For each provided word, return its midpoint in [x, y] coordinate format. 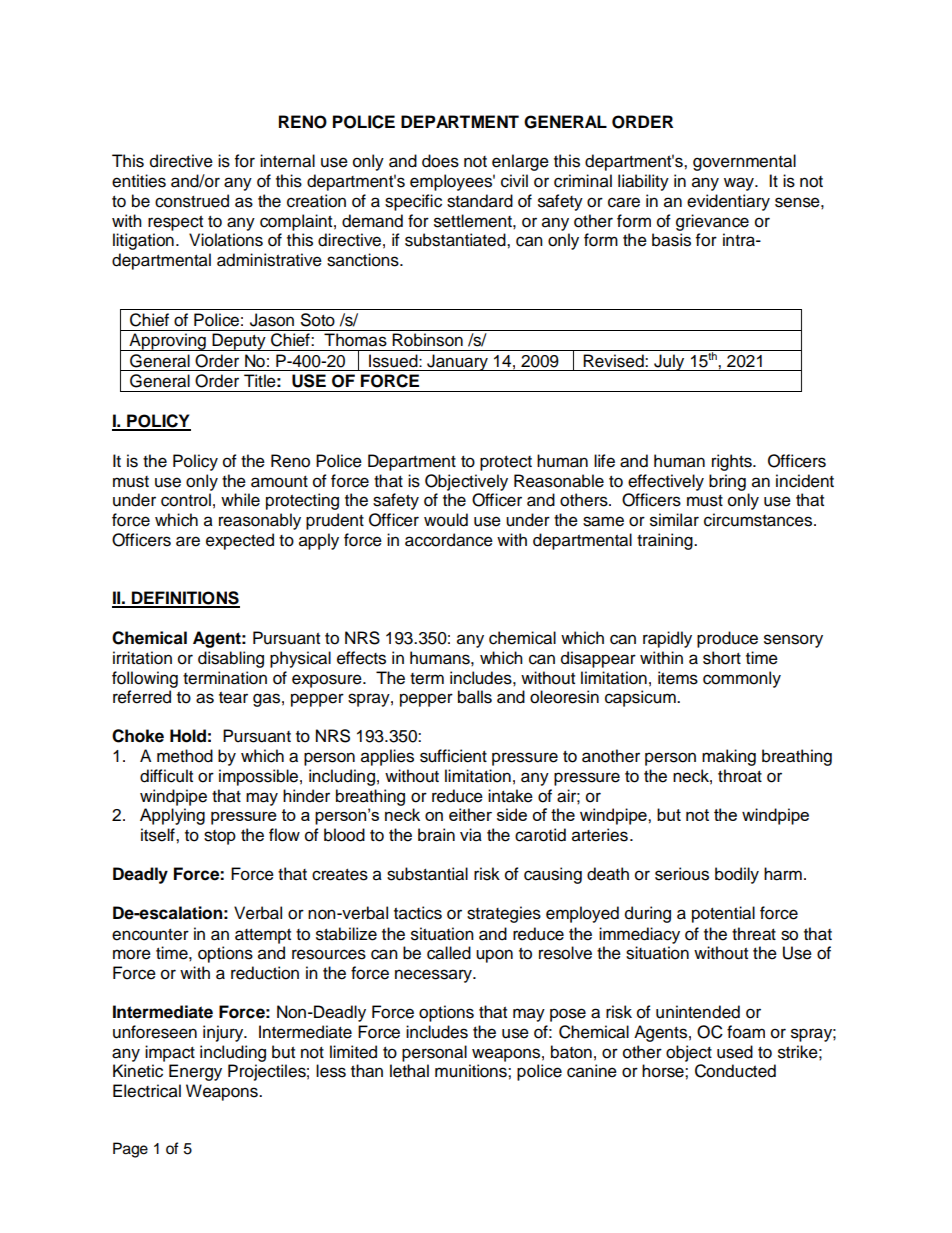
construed [192, 201]
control [186, 500]
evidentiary [728, 202]
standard [480, 201]
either [470, 814]
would [446, 520]
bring [727, 482]
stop [220, 837]
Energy [195, 1072]
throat [740, 776]
